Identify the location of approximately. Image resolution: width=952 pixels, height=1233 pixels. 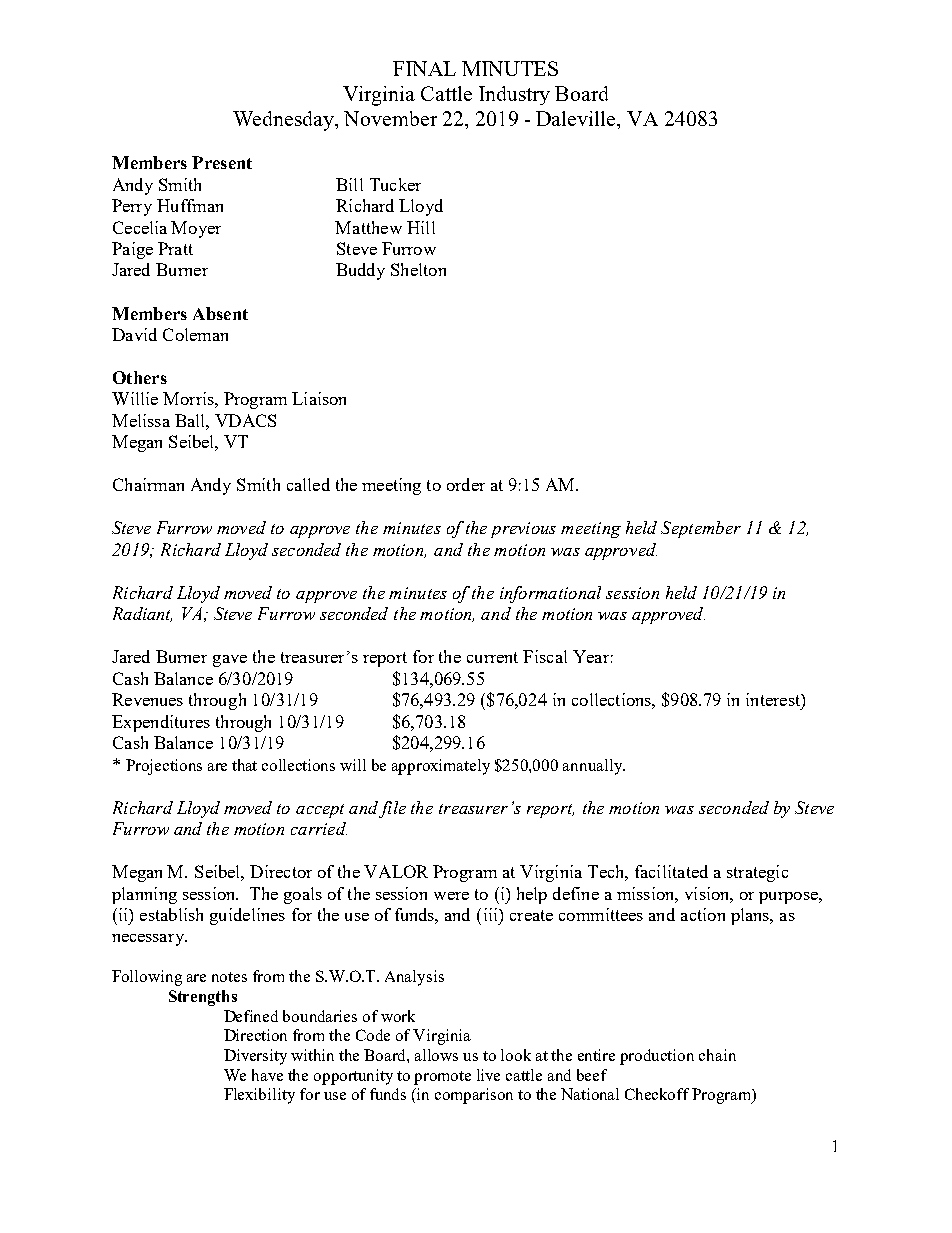
(441, 767).
